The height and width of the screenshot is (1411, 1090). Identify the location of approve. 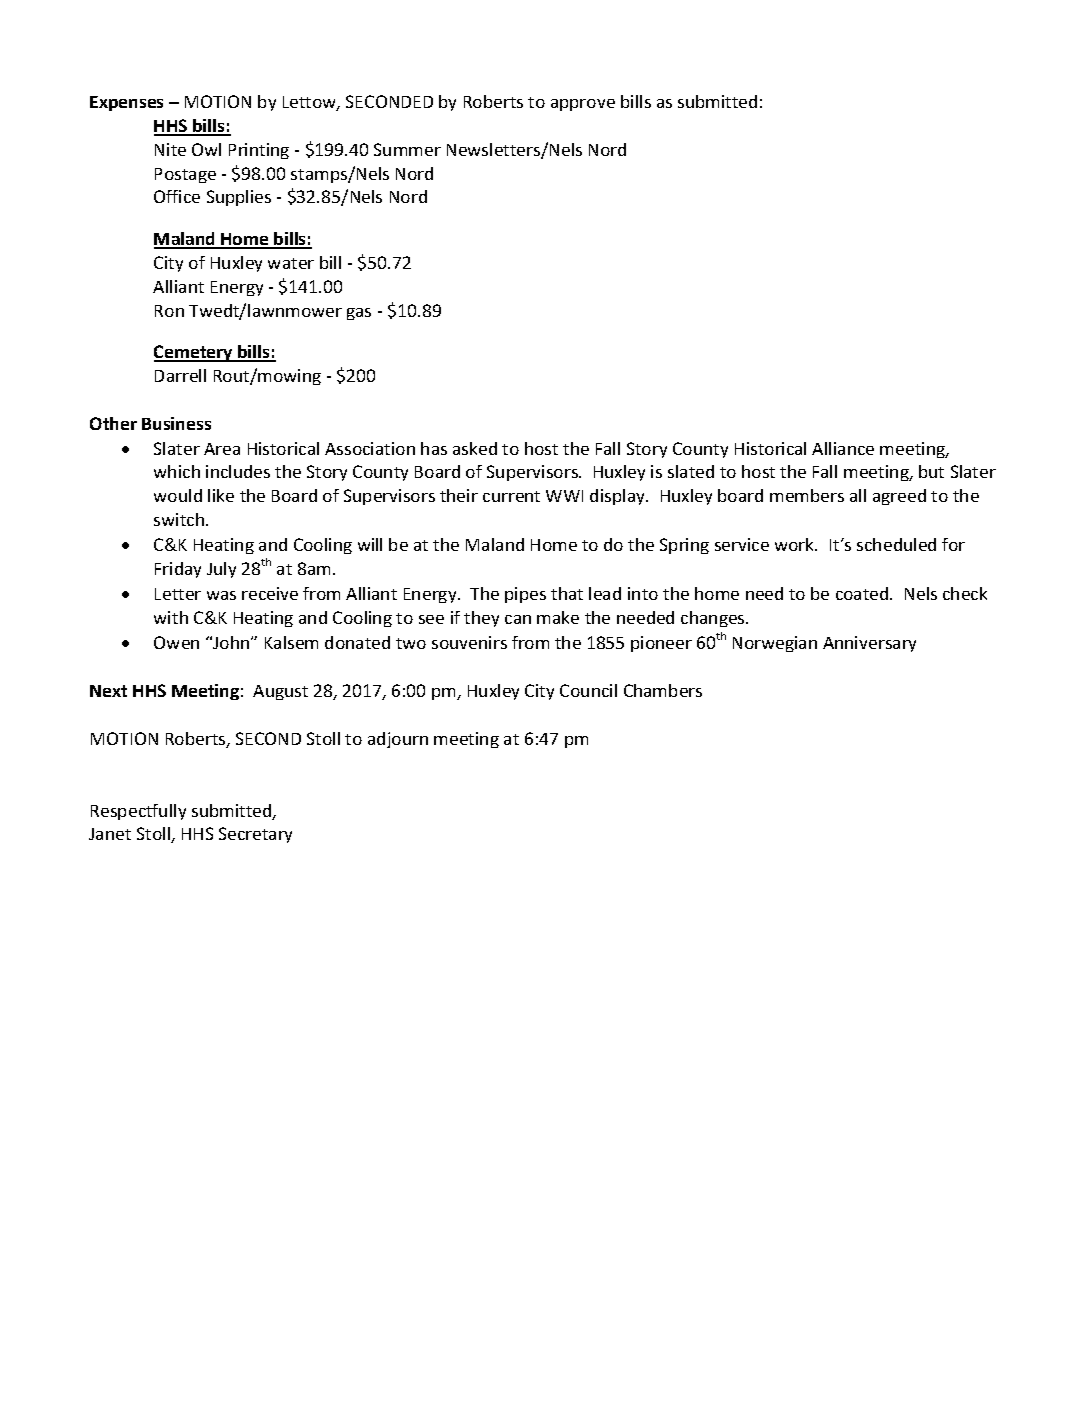
(583, 105).
